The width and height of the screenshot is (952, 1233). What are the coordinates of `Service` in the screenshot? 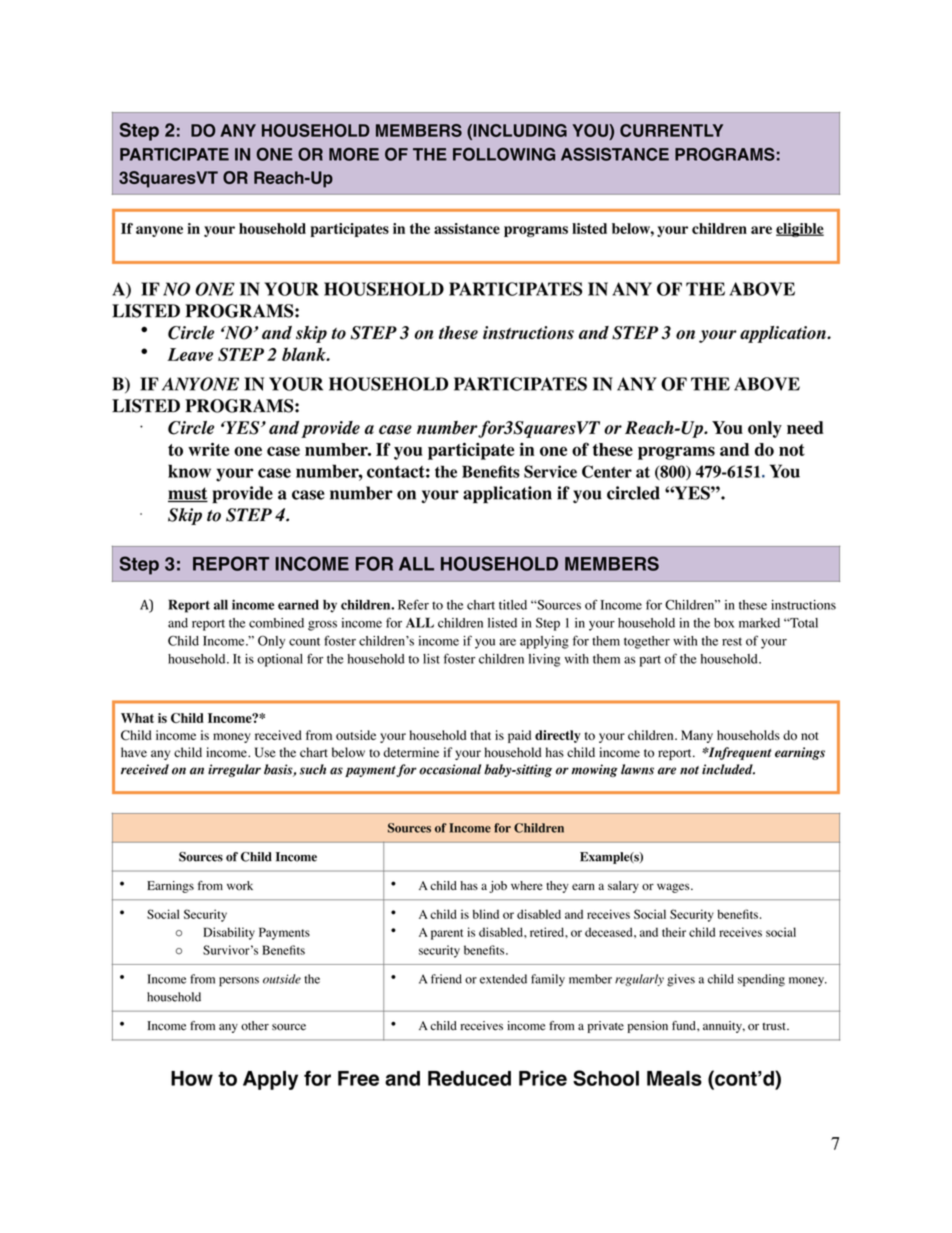 It's located at (550, 471).
